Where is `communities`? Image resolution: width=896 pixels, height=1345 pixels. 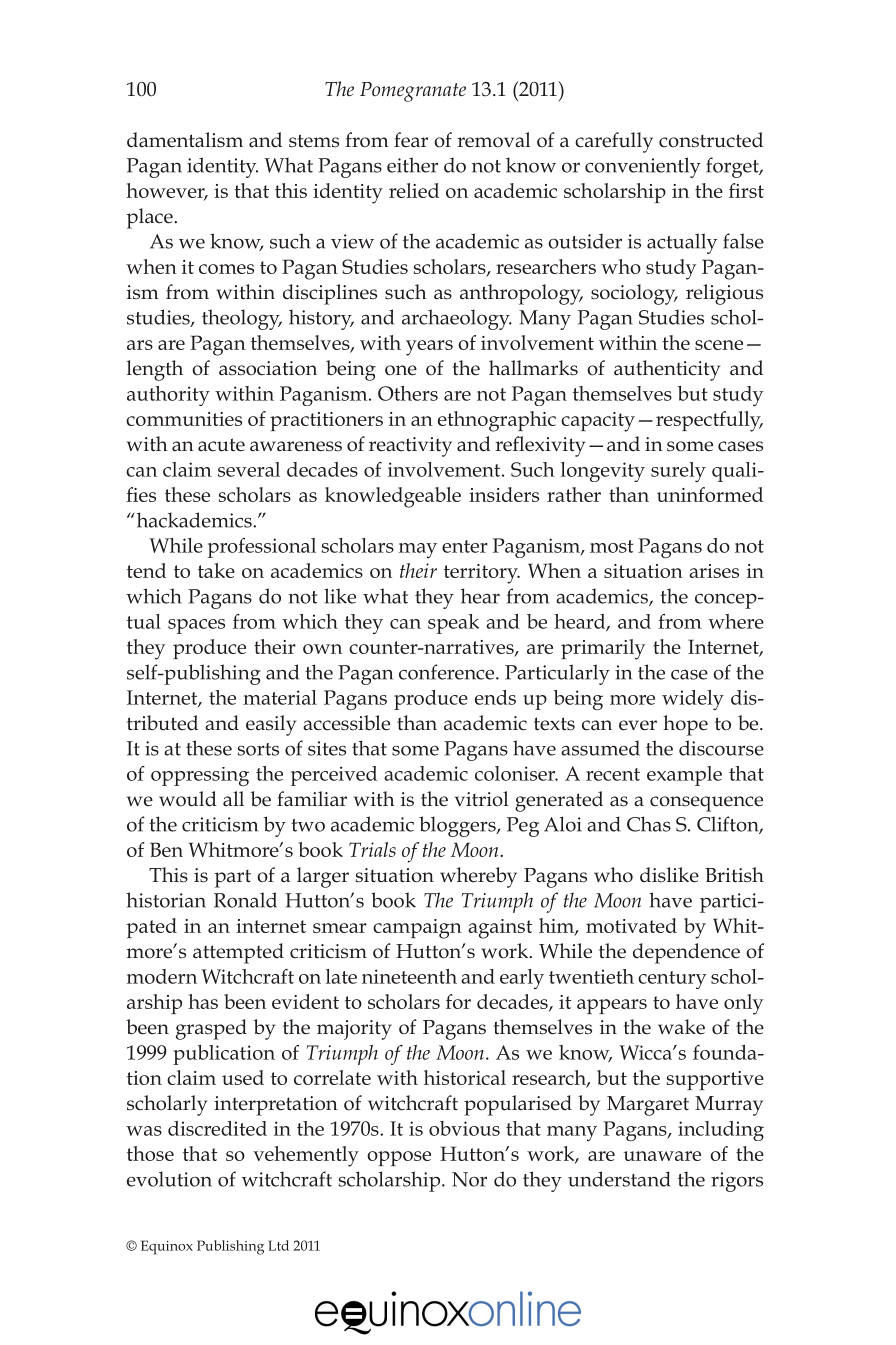 communities is located at coordinates (184, 419).
